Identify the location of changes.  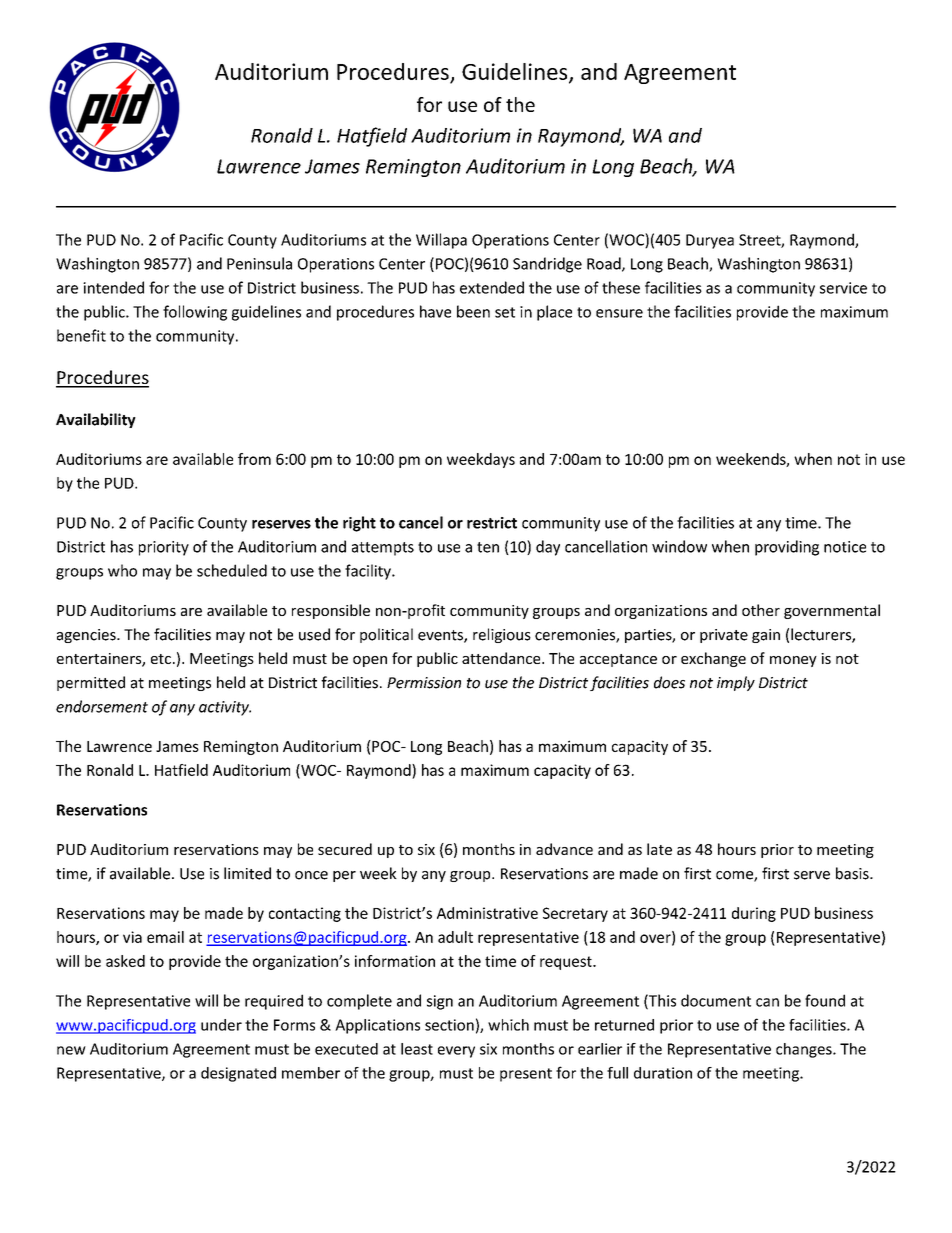
(805, 1050).
